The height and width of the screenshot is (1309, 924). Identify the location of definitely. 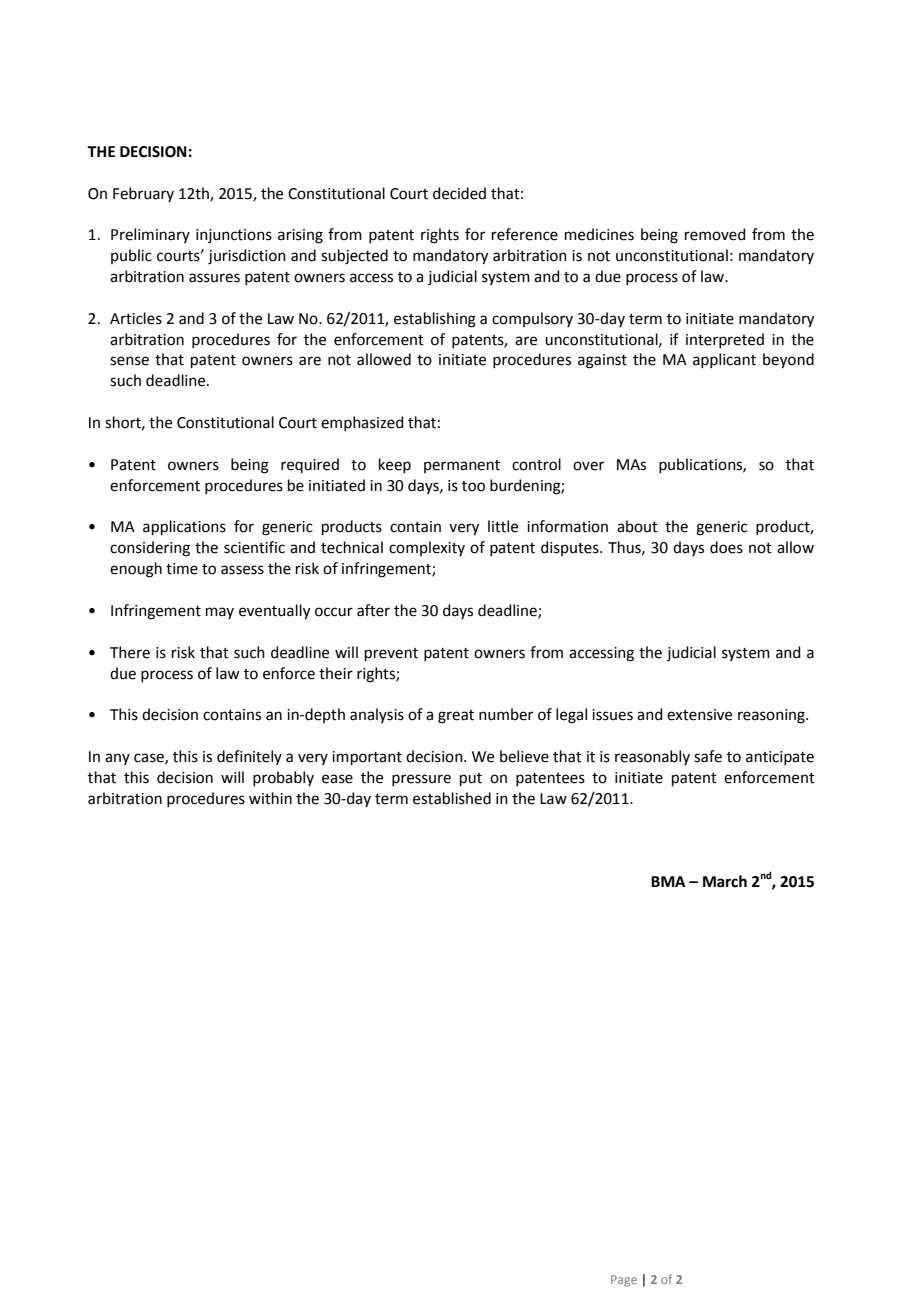
(249, 757).
